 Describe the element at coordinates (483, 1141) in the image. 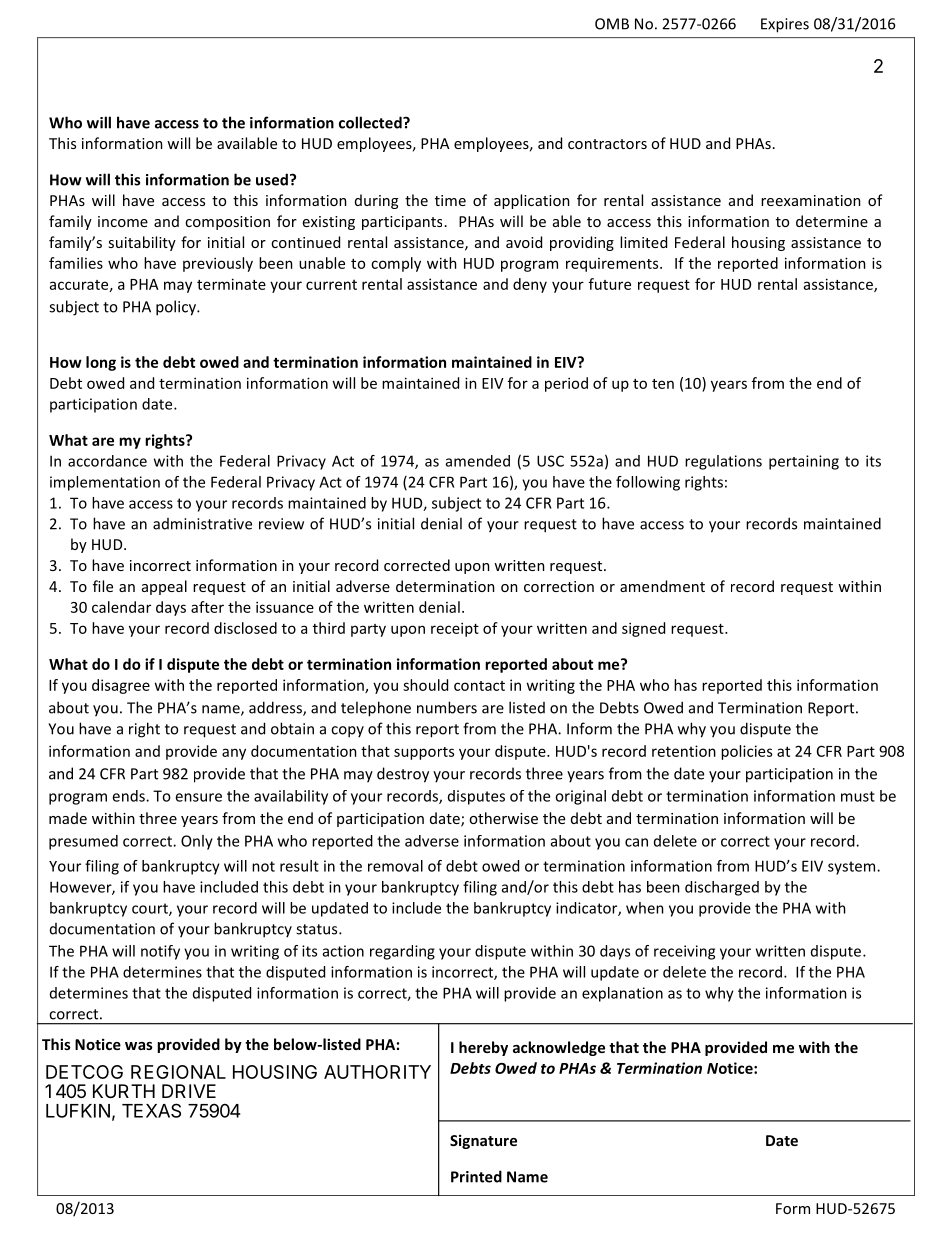

I see `Signature` at that location.
